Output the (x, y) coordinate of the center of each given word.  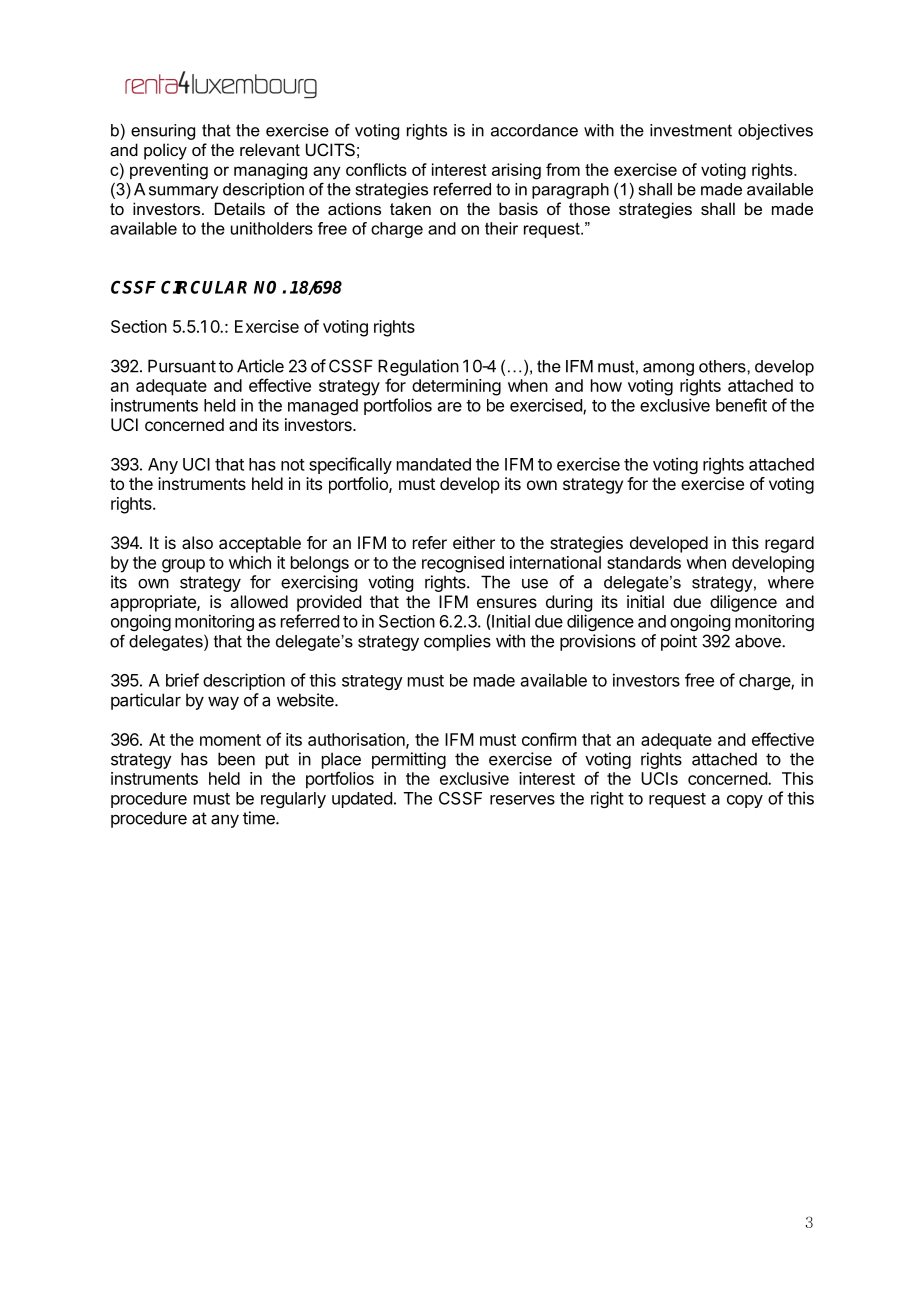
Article (260, 366)
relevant (270, 149)
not (293, 465)
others (723, 366)
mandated (434, 464)
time (260, 818)
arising (516, 171)
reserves (522, 800)
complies (457, 642)
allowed (259, 601)
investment (691, 130)
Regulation (418, 367)
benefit (741, 405)
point (679, 642)
